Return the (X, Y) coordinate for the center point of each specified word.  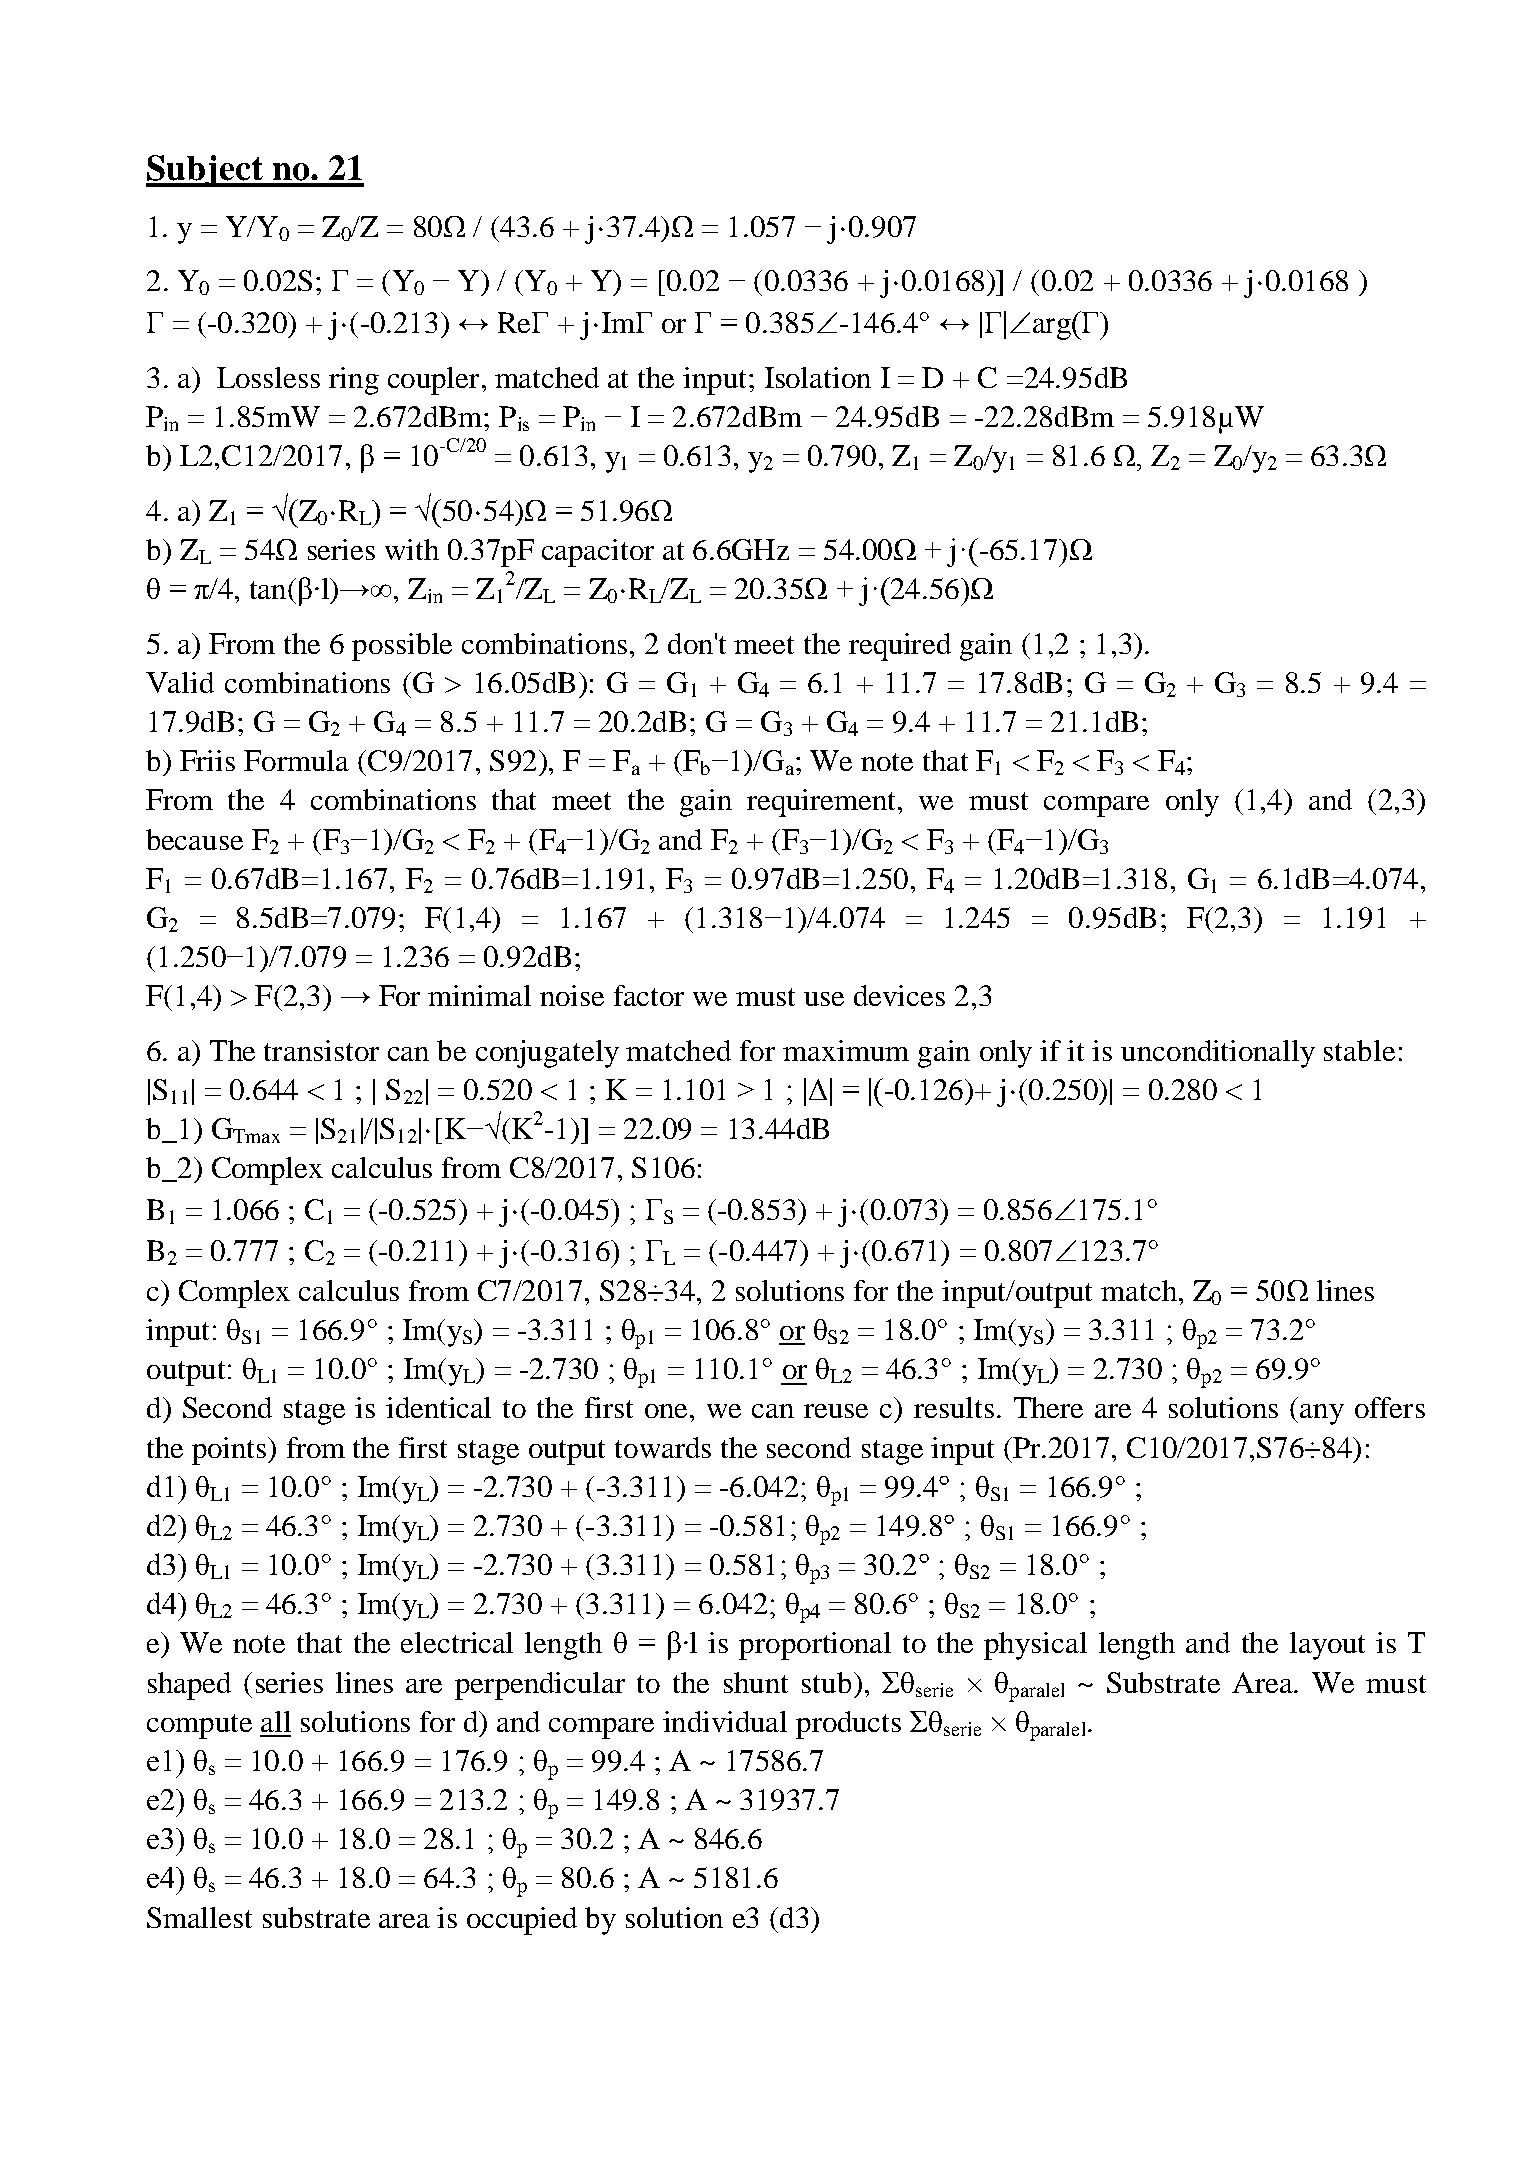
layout (1327, 1646)
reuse (836, 1411)
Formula (296, 760)
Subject (205, 171)
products (848, 1725)
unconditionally (1218, 1054)
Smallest (199, 1917)
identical (438, 1407)
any (1322, 1414)
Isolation (818, 377)
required (900, 647)
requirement (823, 803)
